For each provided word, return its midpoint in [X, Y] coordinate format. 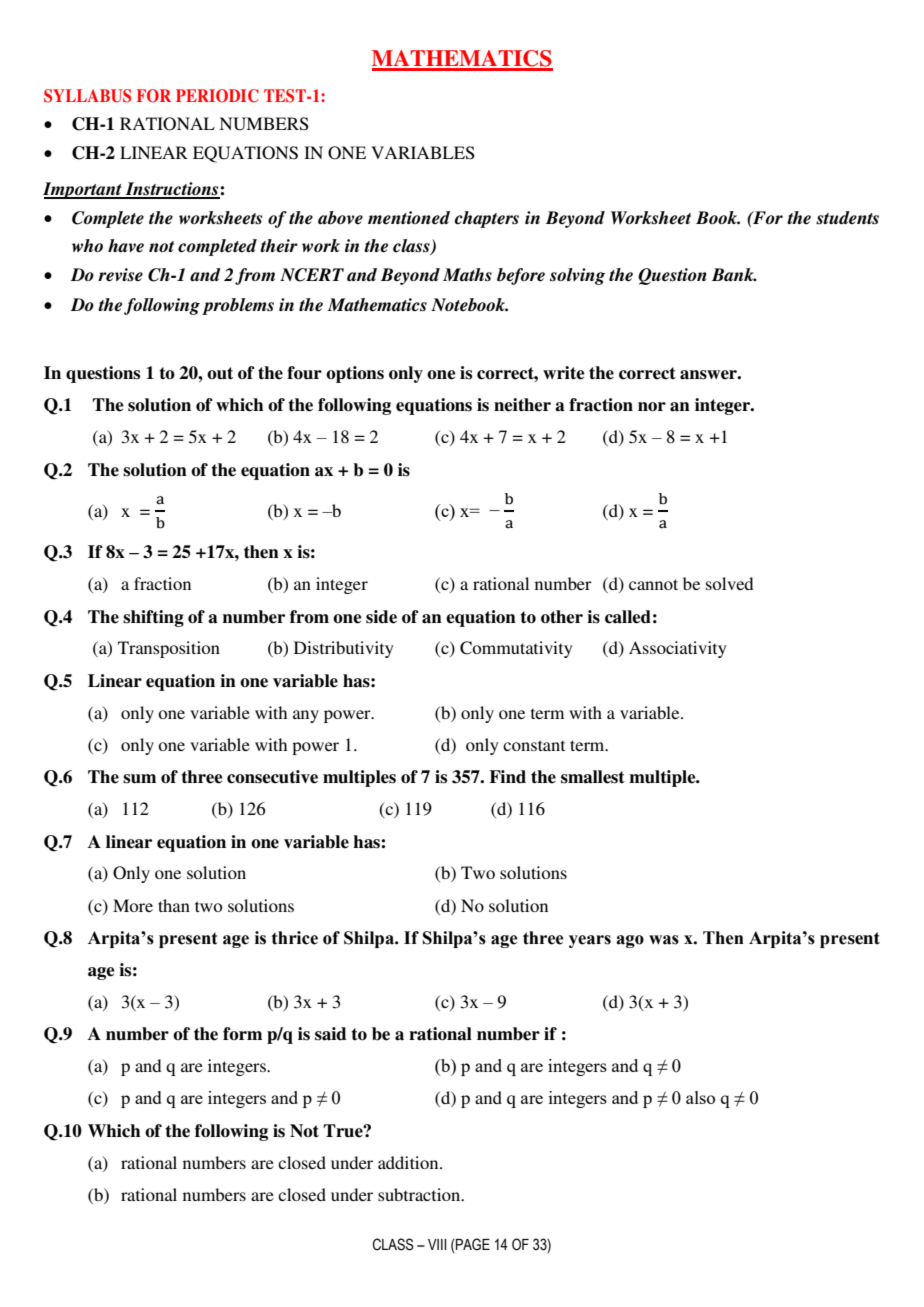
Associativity [678, 649]
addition [409, 1162]
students [847, 218]
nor [652, 407]
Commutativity [516, 649]
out [220, 373]
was [664, 940]
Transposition [169, 649]
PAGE [473, 1244]
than [174, 905]
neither [522, 405]
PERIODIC [217, 96]
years [590, 941]
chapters [486, 219]
